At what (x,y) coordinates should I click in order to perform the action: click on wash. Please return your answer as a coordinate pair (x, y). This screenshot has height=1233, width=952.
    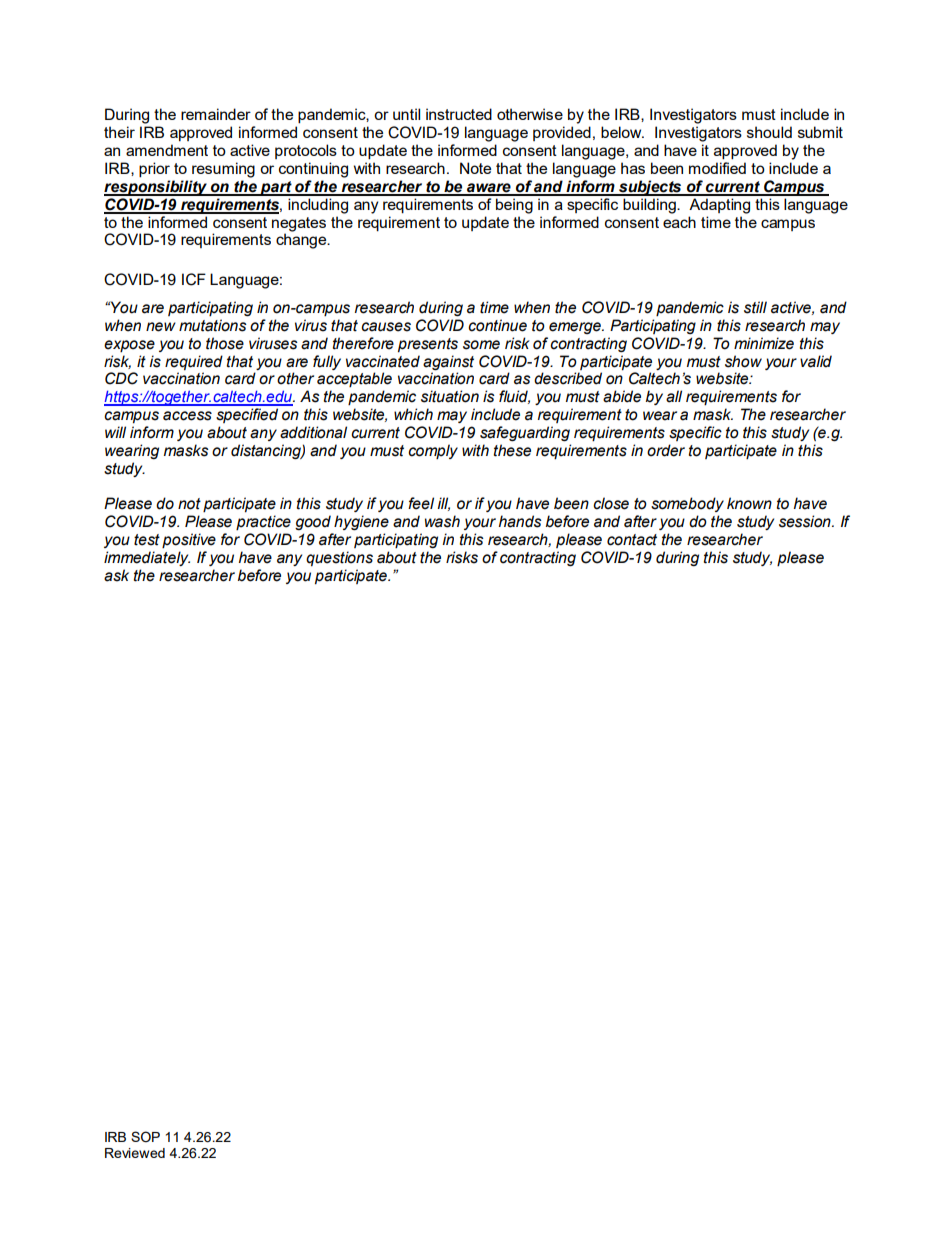
    Looking at the image, I should click on (442, 521).
